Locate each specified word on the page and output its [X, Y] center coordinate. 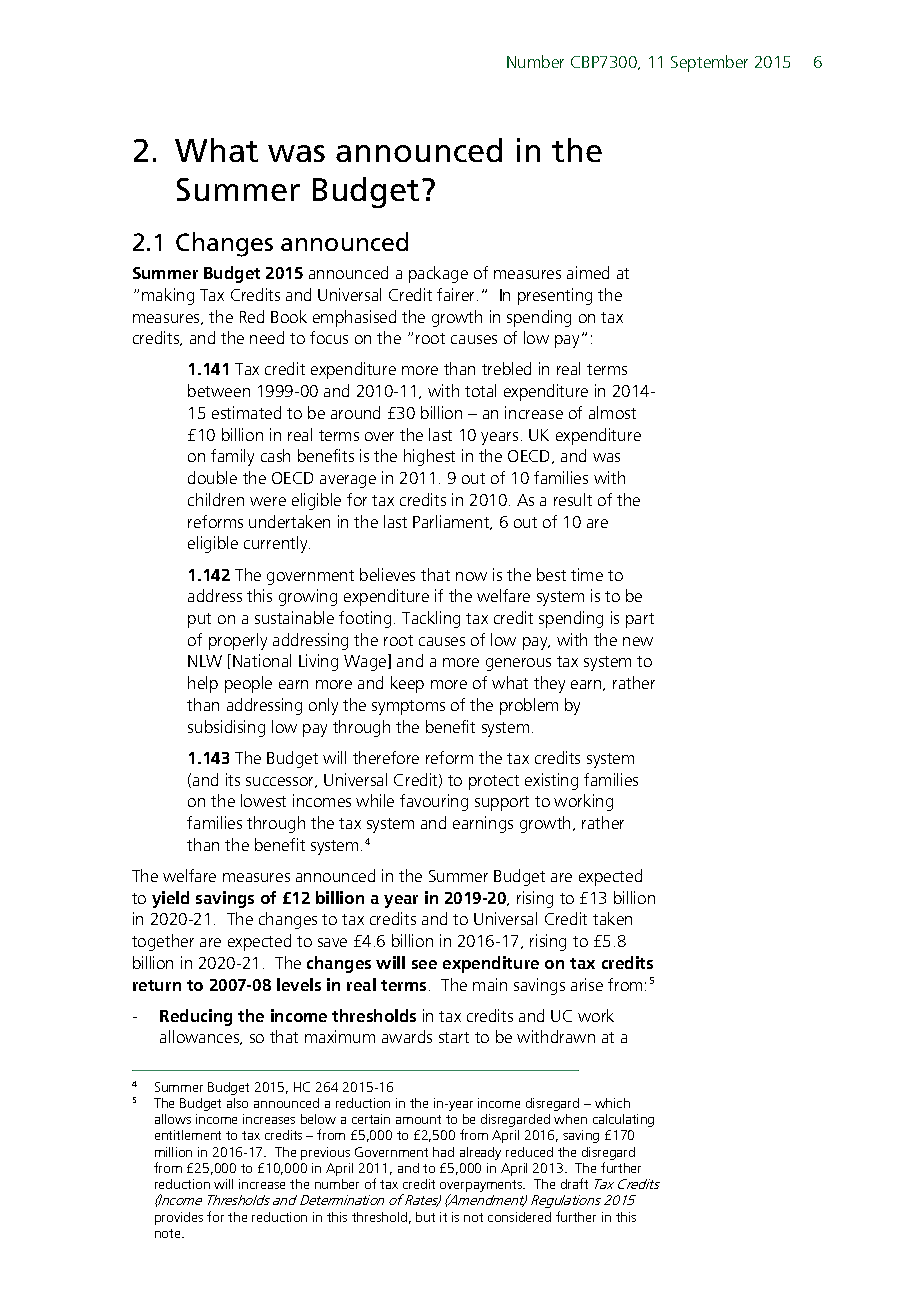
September [709, 63]
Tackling [431, 619]
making [168, 296]
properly [238, 641]
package [438, 274]
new [638, 641]
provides [179, 1218]
